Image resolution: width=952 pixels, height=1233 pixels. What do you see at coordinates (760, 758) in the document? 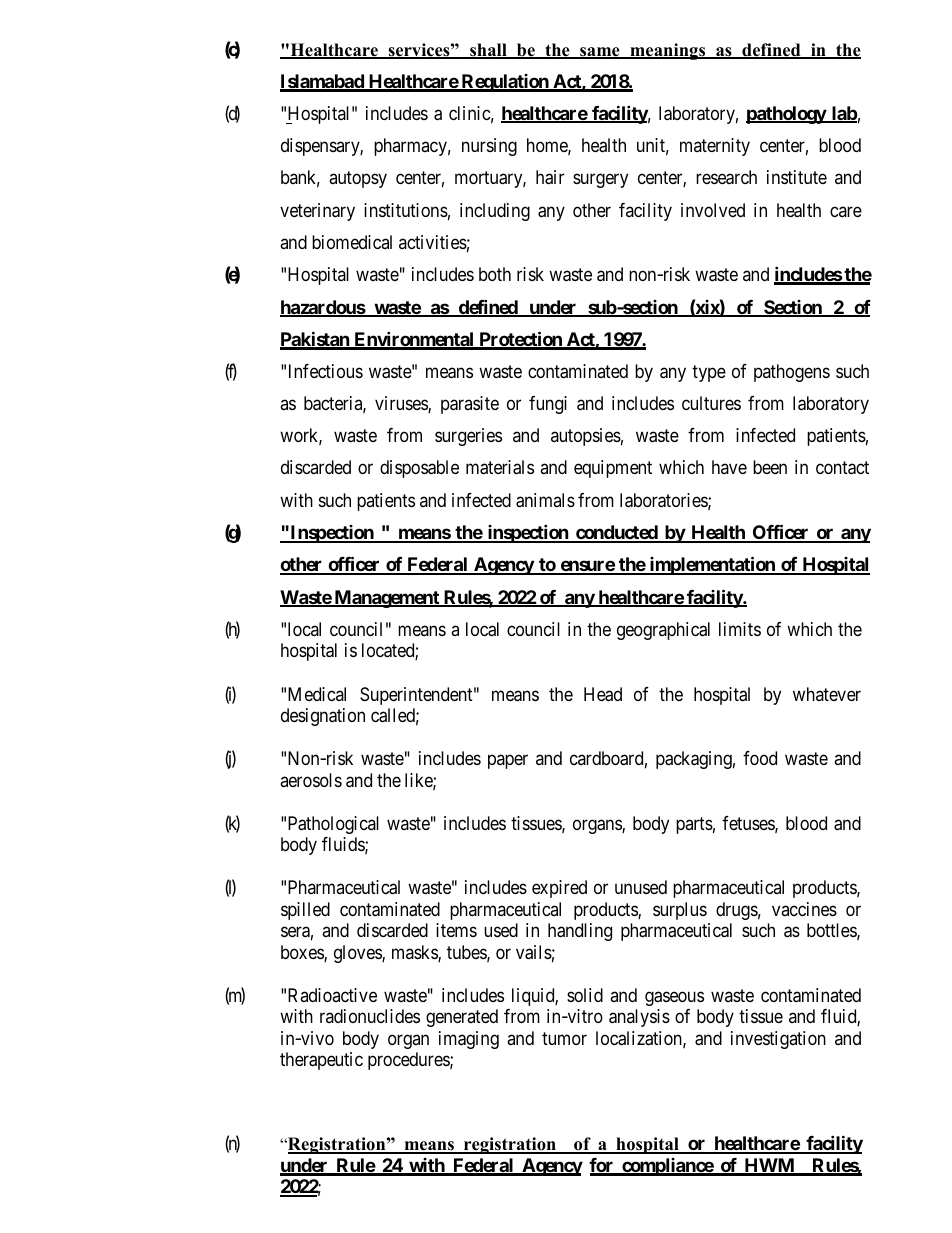
I see `food` at bounding box center [760, 758].
